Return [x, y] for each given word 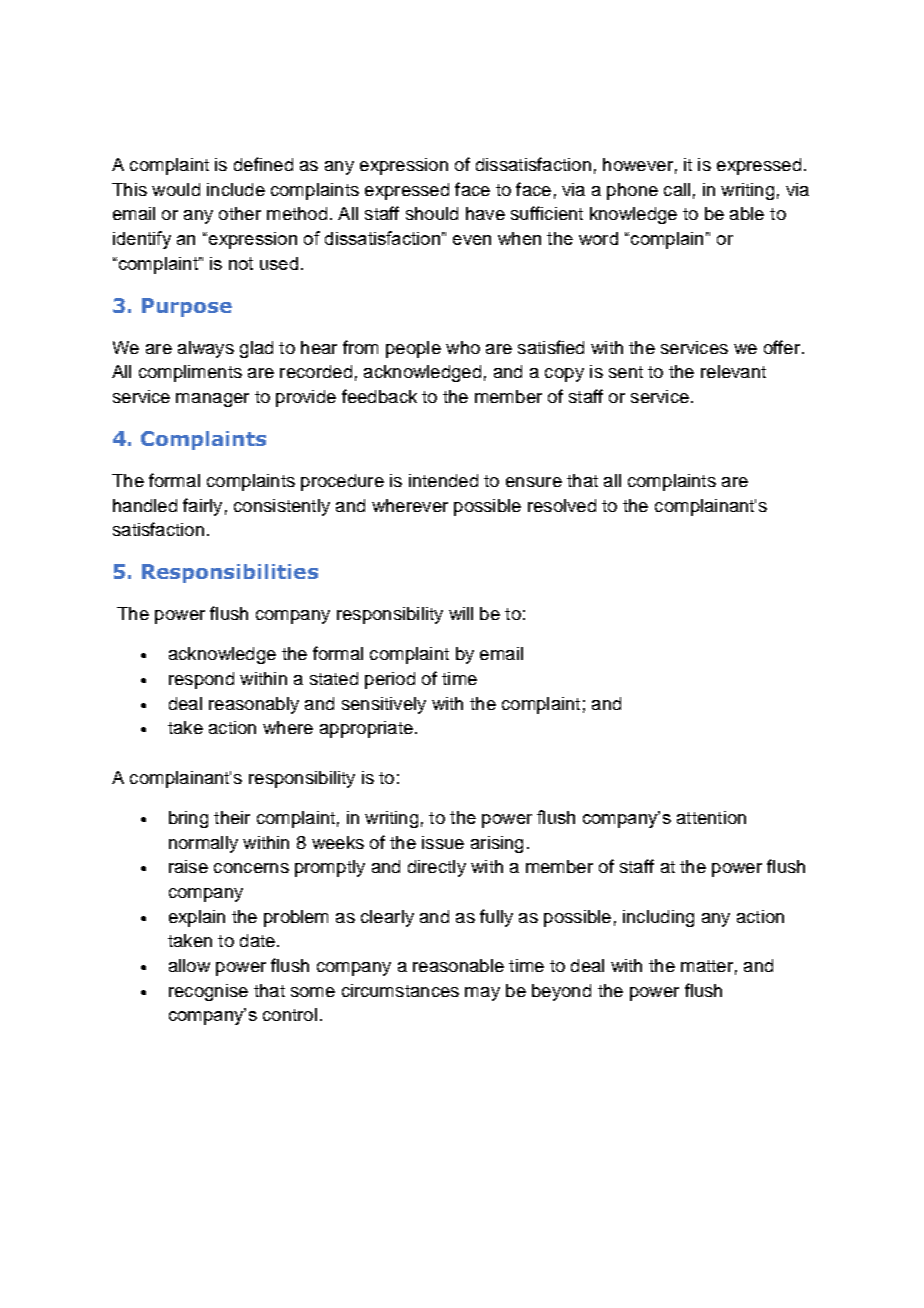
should [432, 213]
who [463, 347]
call [677, 189]
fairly [202, 507]
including [658, 918]
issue [443, 842]
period [390, 680]
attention [711, 817]
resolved [562, 505]
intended [443, 480]
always [206, 349]
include [236, 189]
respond [201, 680]
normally [203, 844]
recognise [208, 992]
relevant [733, 371]
